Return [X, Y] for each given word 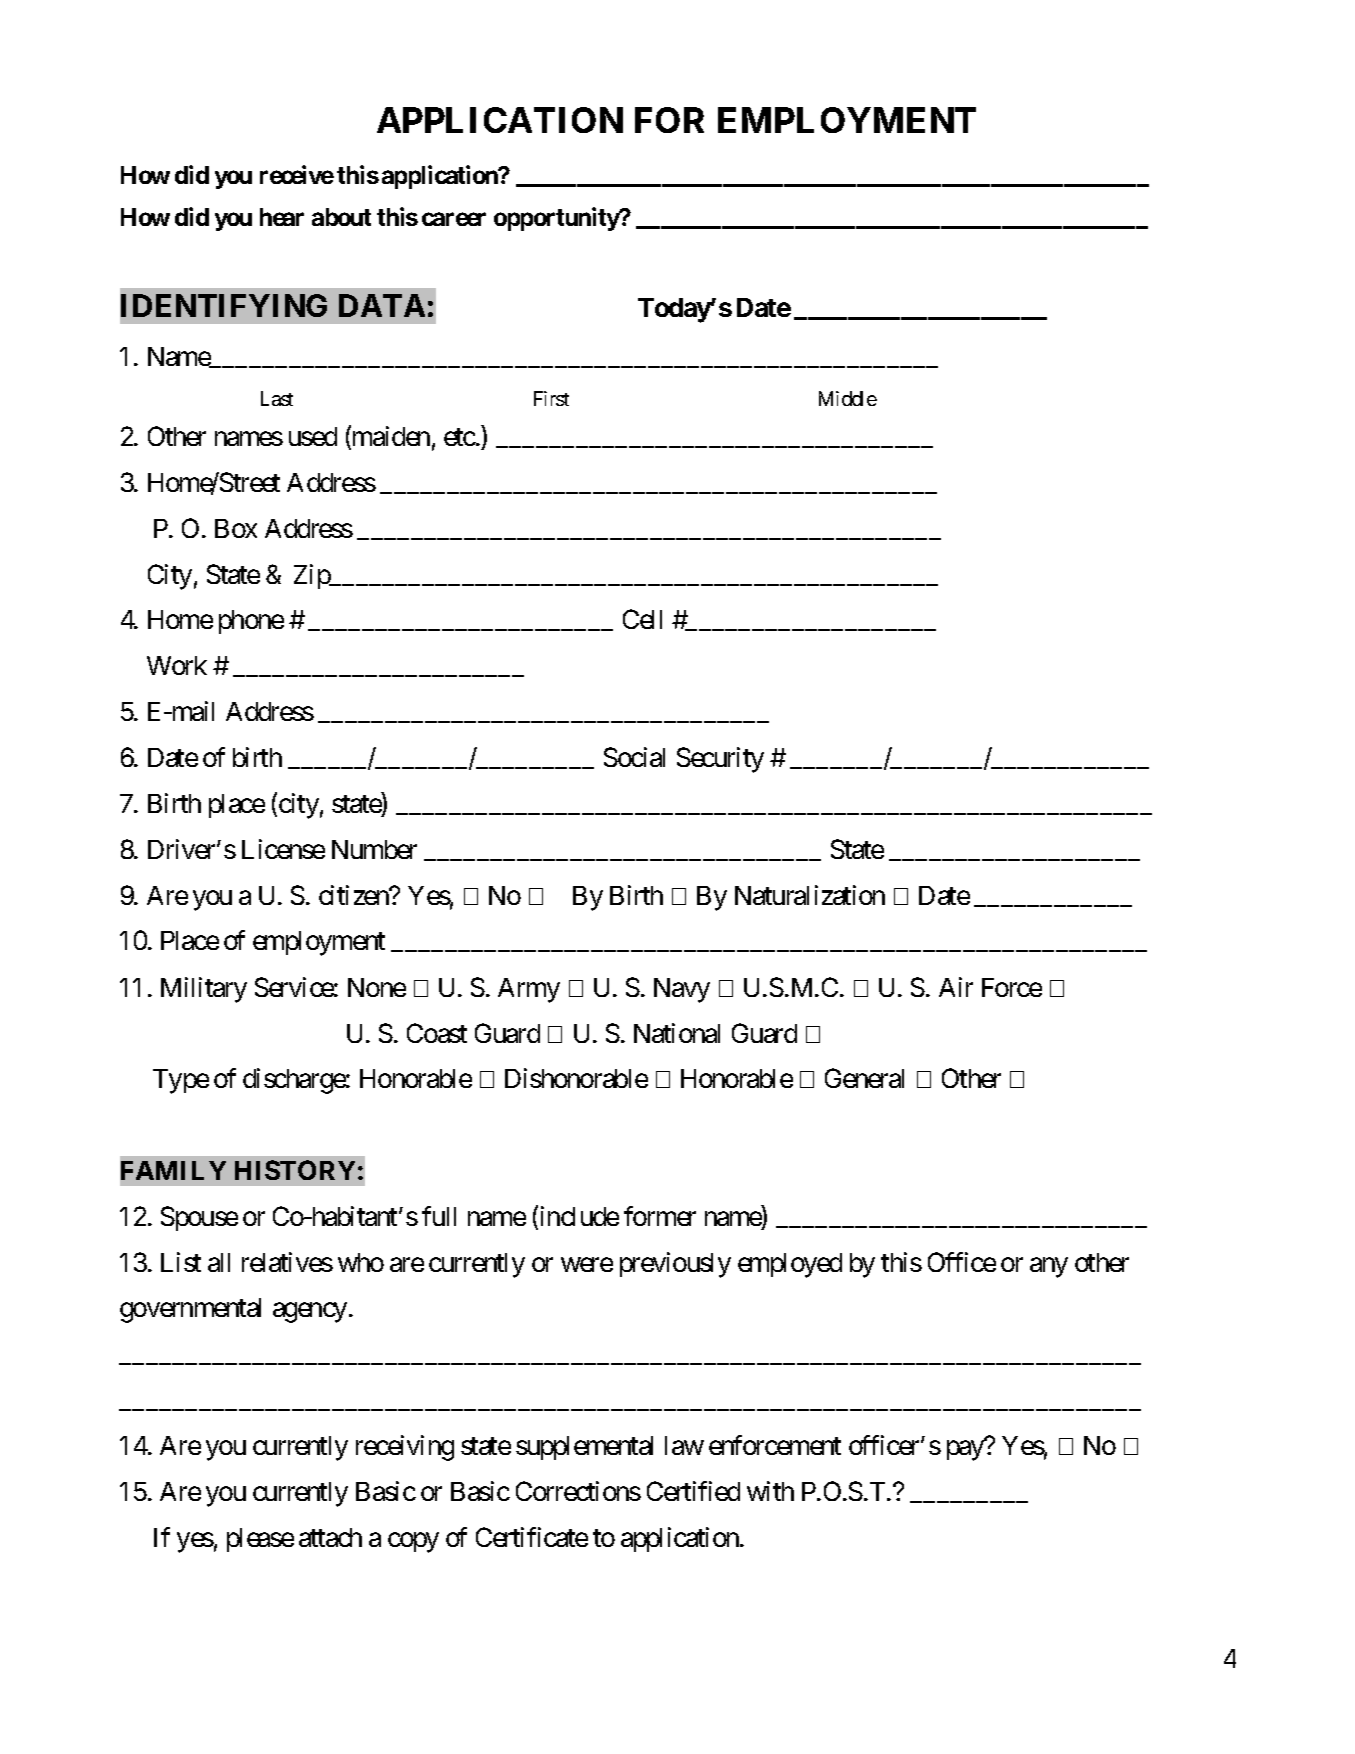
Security [720, 760]
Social [634, 757]
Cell [642, 619]
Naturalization [810, 895]
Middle [848, 398]
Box [236, 528]
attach [330, 1537]
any [1049, 1267]
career [454, 219]
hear [282, 217]
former [660, 1216]
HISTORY [295, 1170]
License [283, 849]
